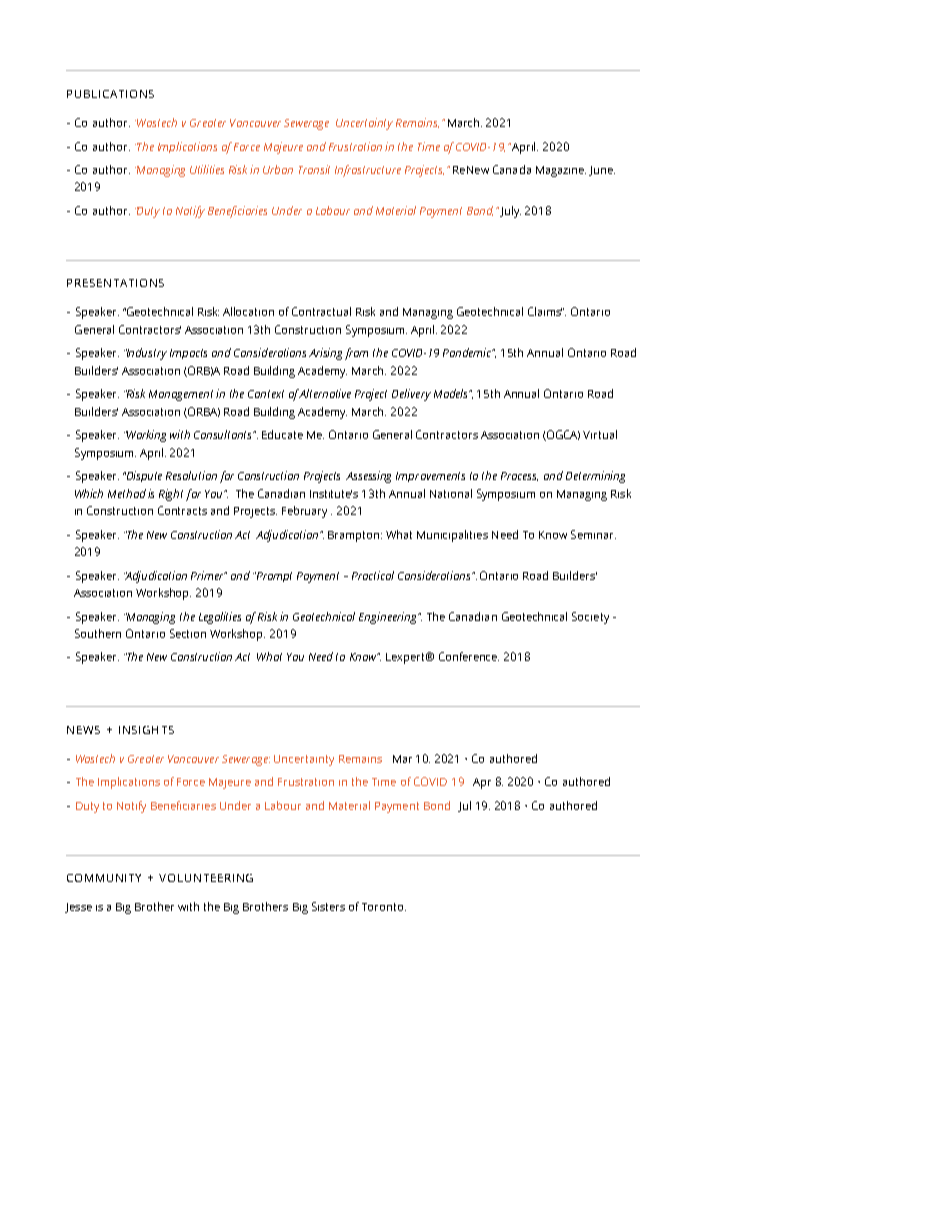 Image resolution: width=952 pixels, height=1232 pixels. I want to click on Conference, so click(469, 656).
